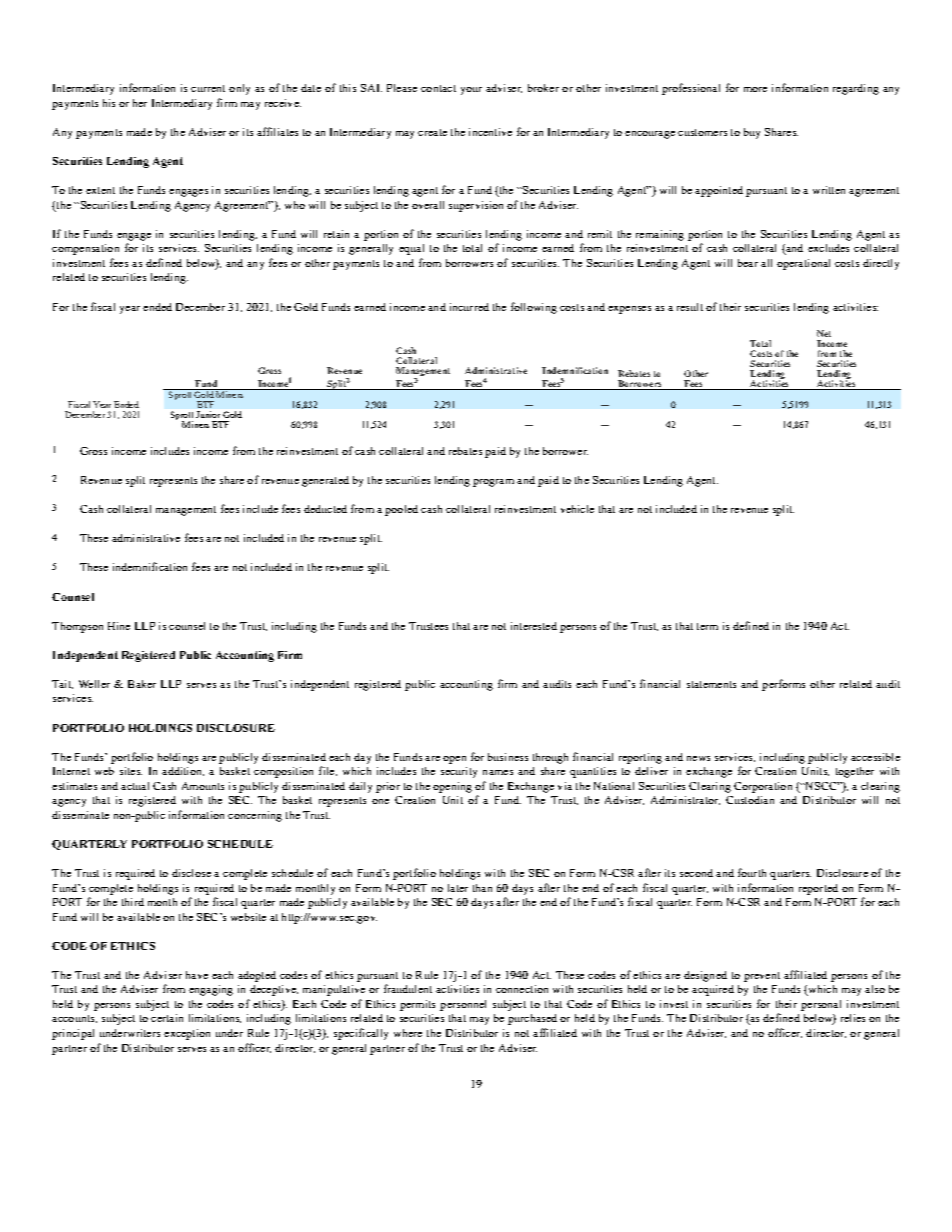 This image has height=1232, width=952. What do you see at coordinates (167, 1018) in the image?
I see `certain` at bounding box center [167, 1018].
